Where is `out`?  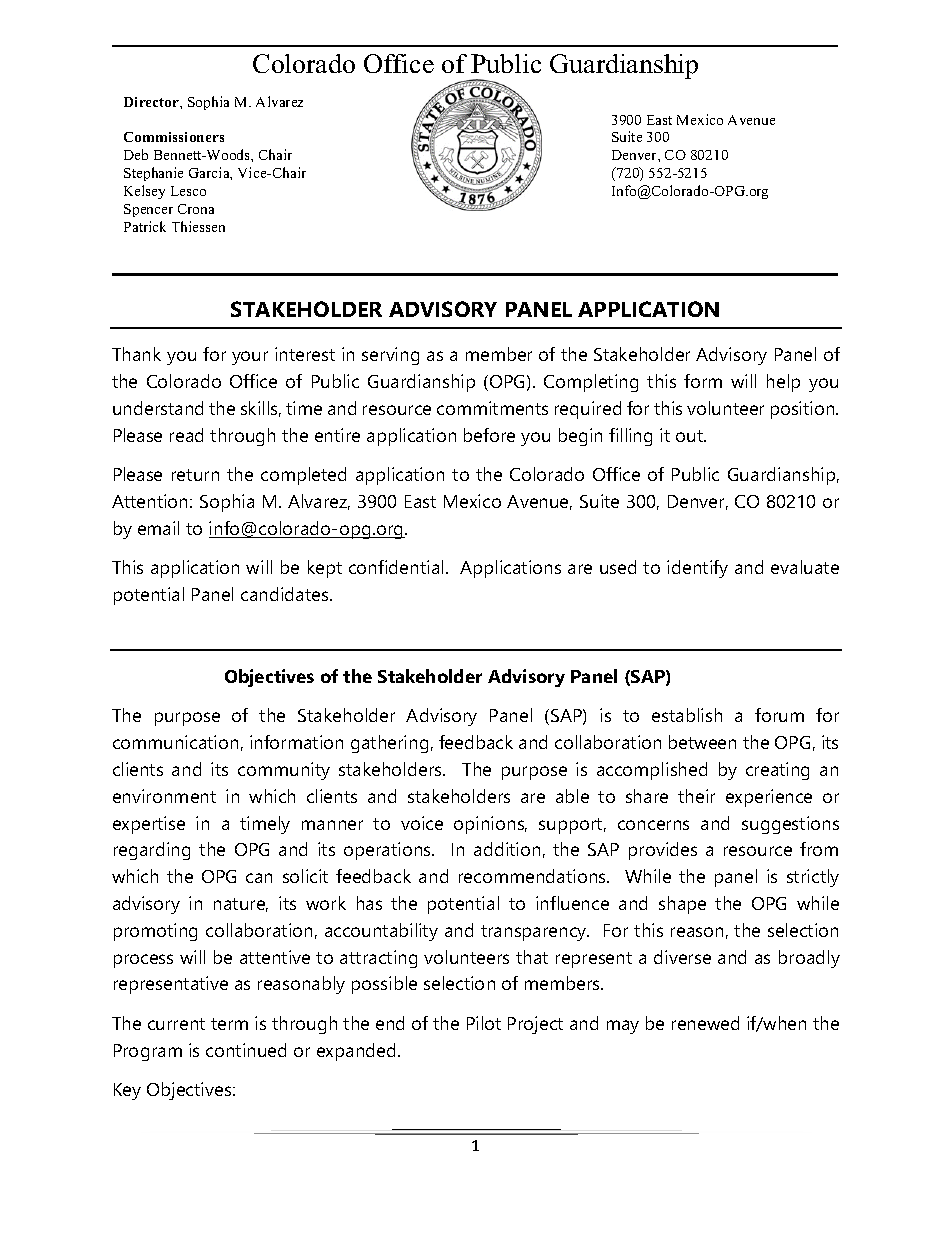 out is located at coordinates (691, 436).
